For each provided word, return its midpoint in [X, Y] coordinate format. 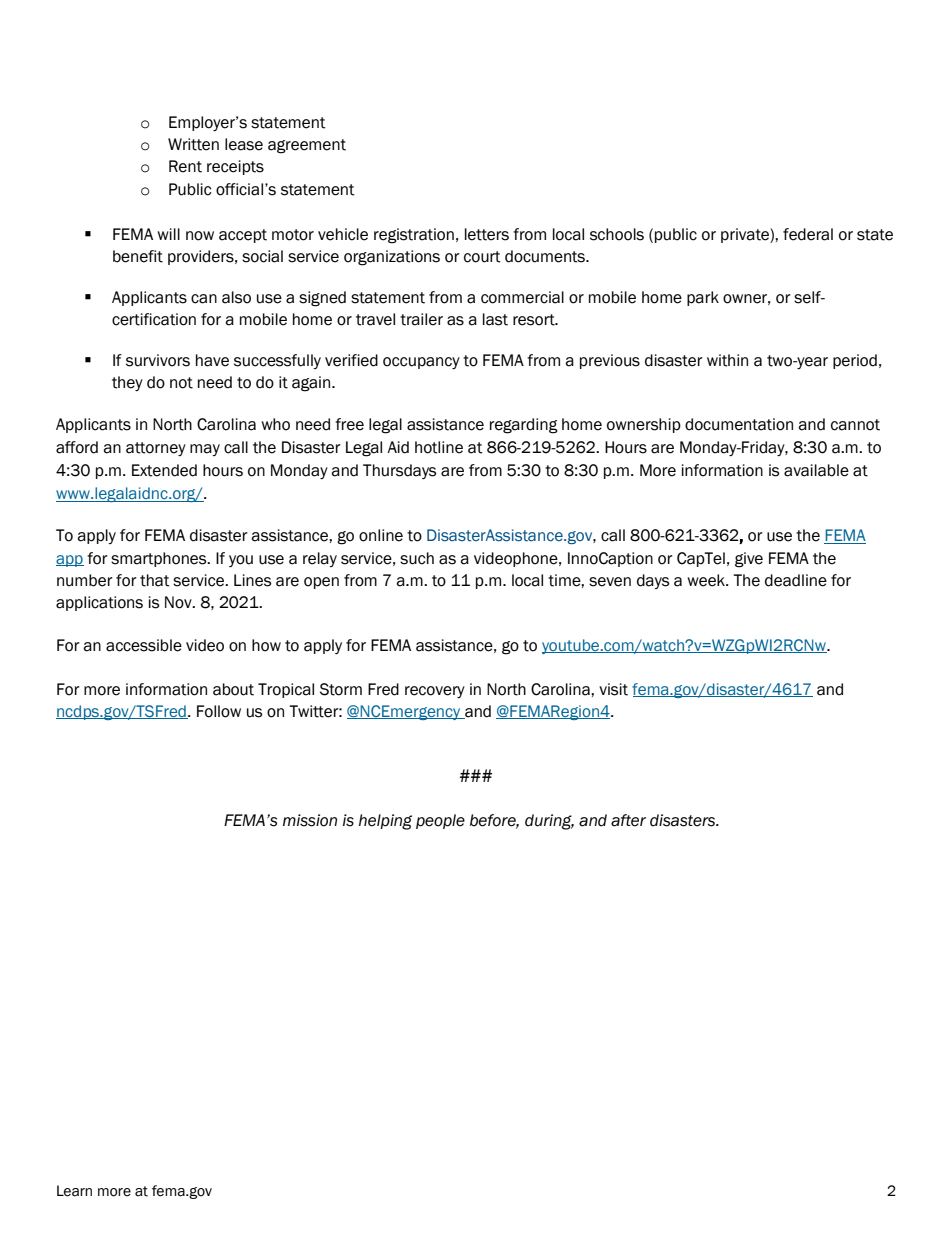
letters [487, 234]
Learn [74, 1191]
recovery [435, 692]
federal [808, 234]
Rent [185, 166]
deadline [796, 580]
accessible [144, 645]
